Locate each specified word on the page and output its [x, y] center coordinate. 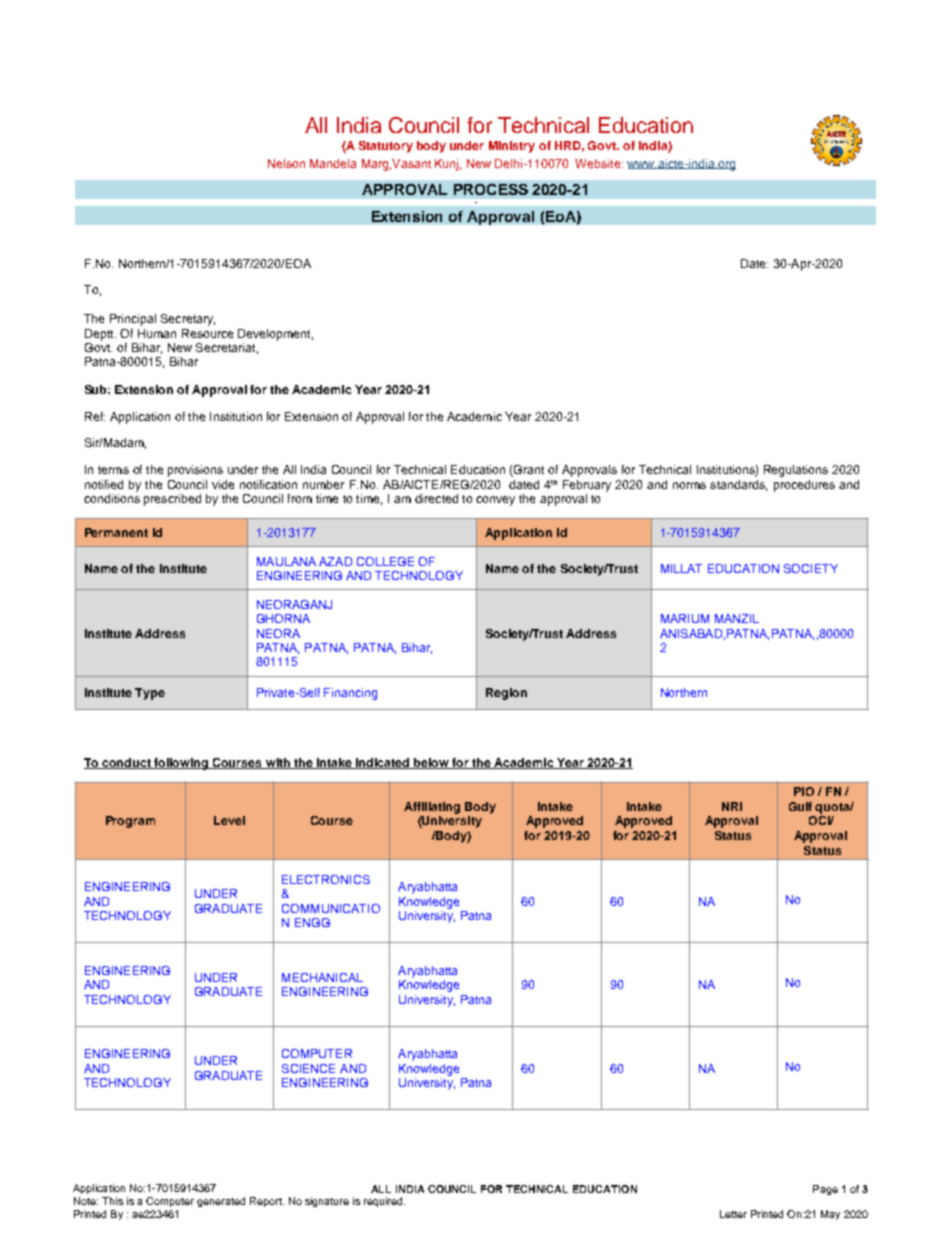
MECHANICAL [322, 977]
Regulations [796, 471]
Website [599, 163]
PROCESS [491, 189]
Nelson [286, 163]
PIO [804, 791]
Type [150, 694]
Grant [528, 471]
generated [221, 1202]
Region [506, 694]
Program [130, 822]
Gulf [800, 806]
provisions [195, 471]
